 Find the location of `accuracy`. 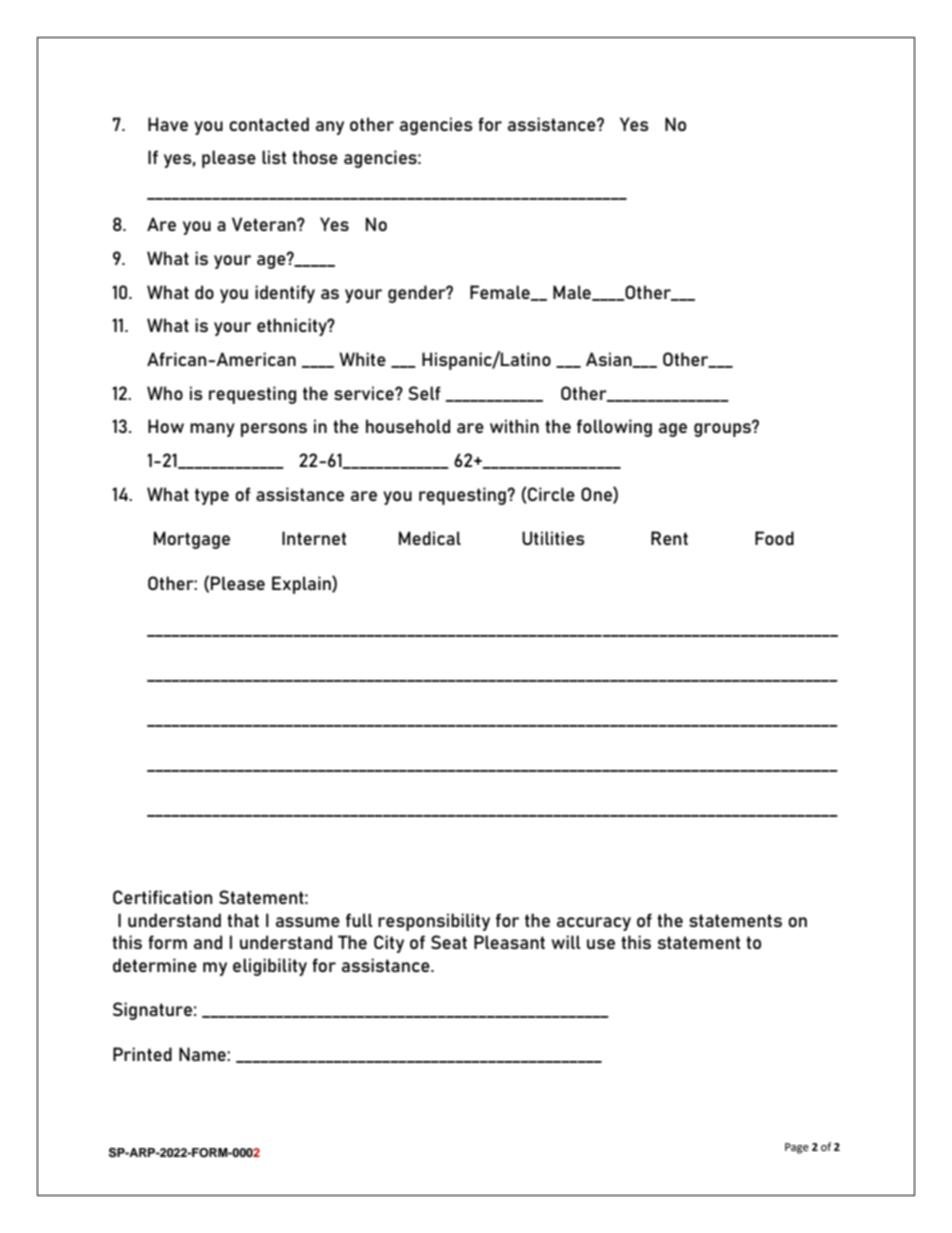

accuracy is located at coordinates (594, 924).
